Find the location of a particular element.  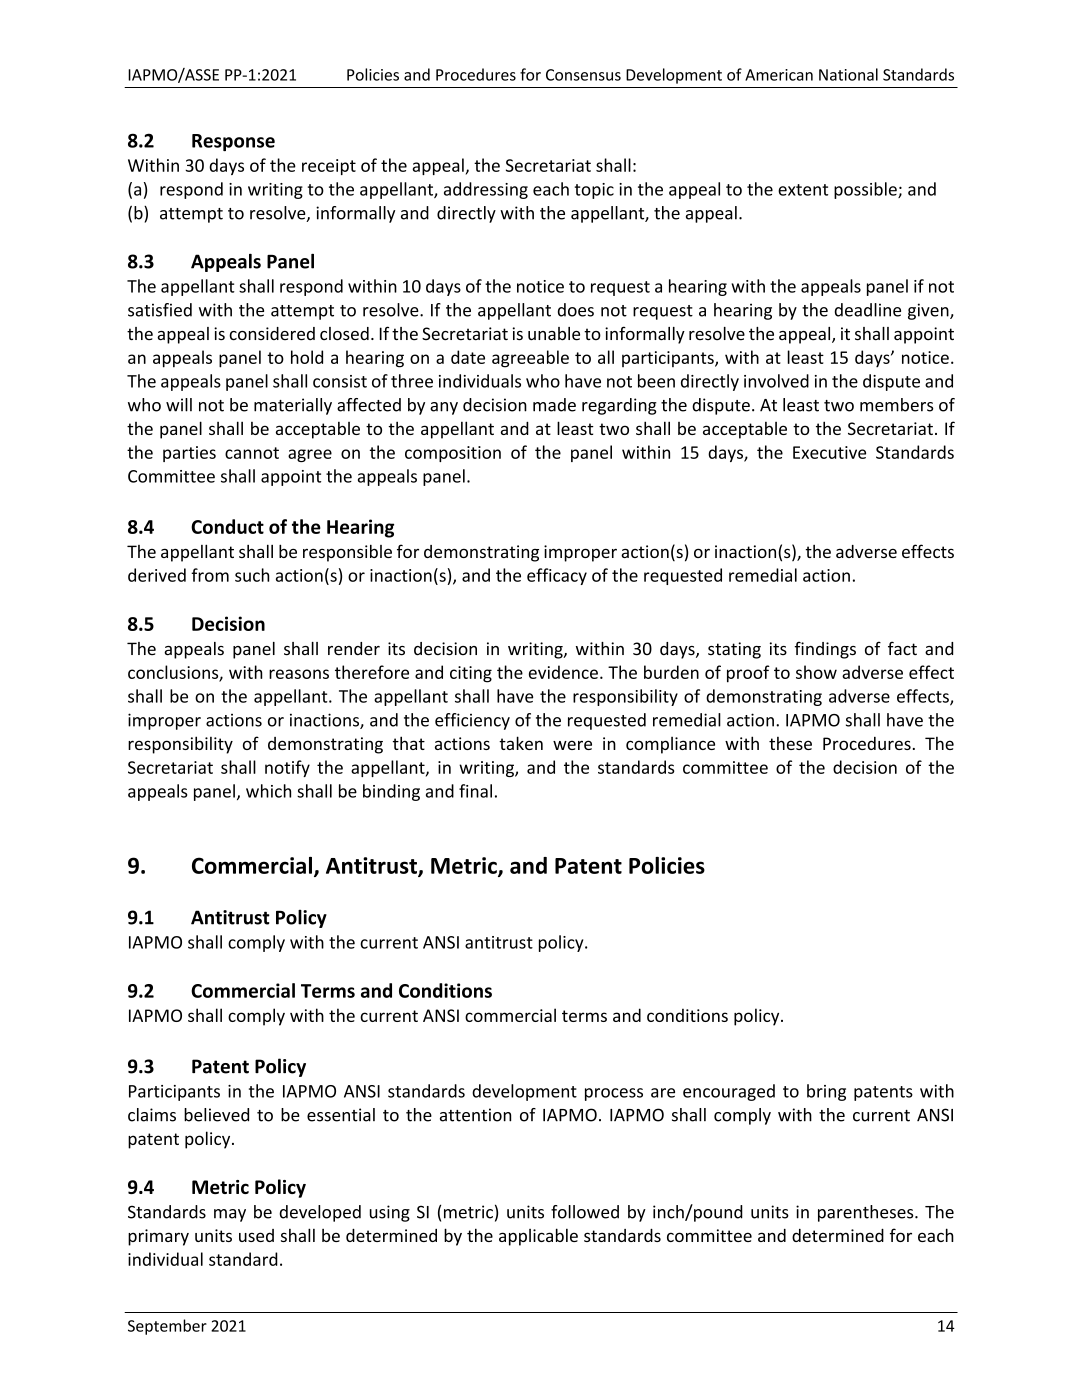

bring is located at coordinates (826, 1092).
